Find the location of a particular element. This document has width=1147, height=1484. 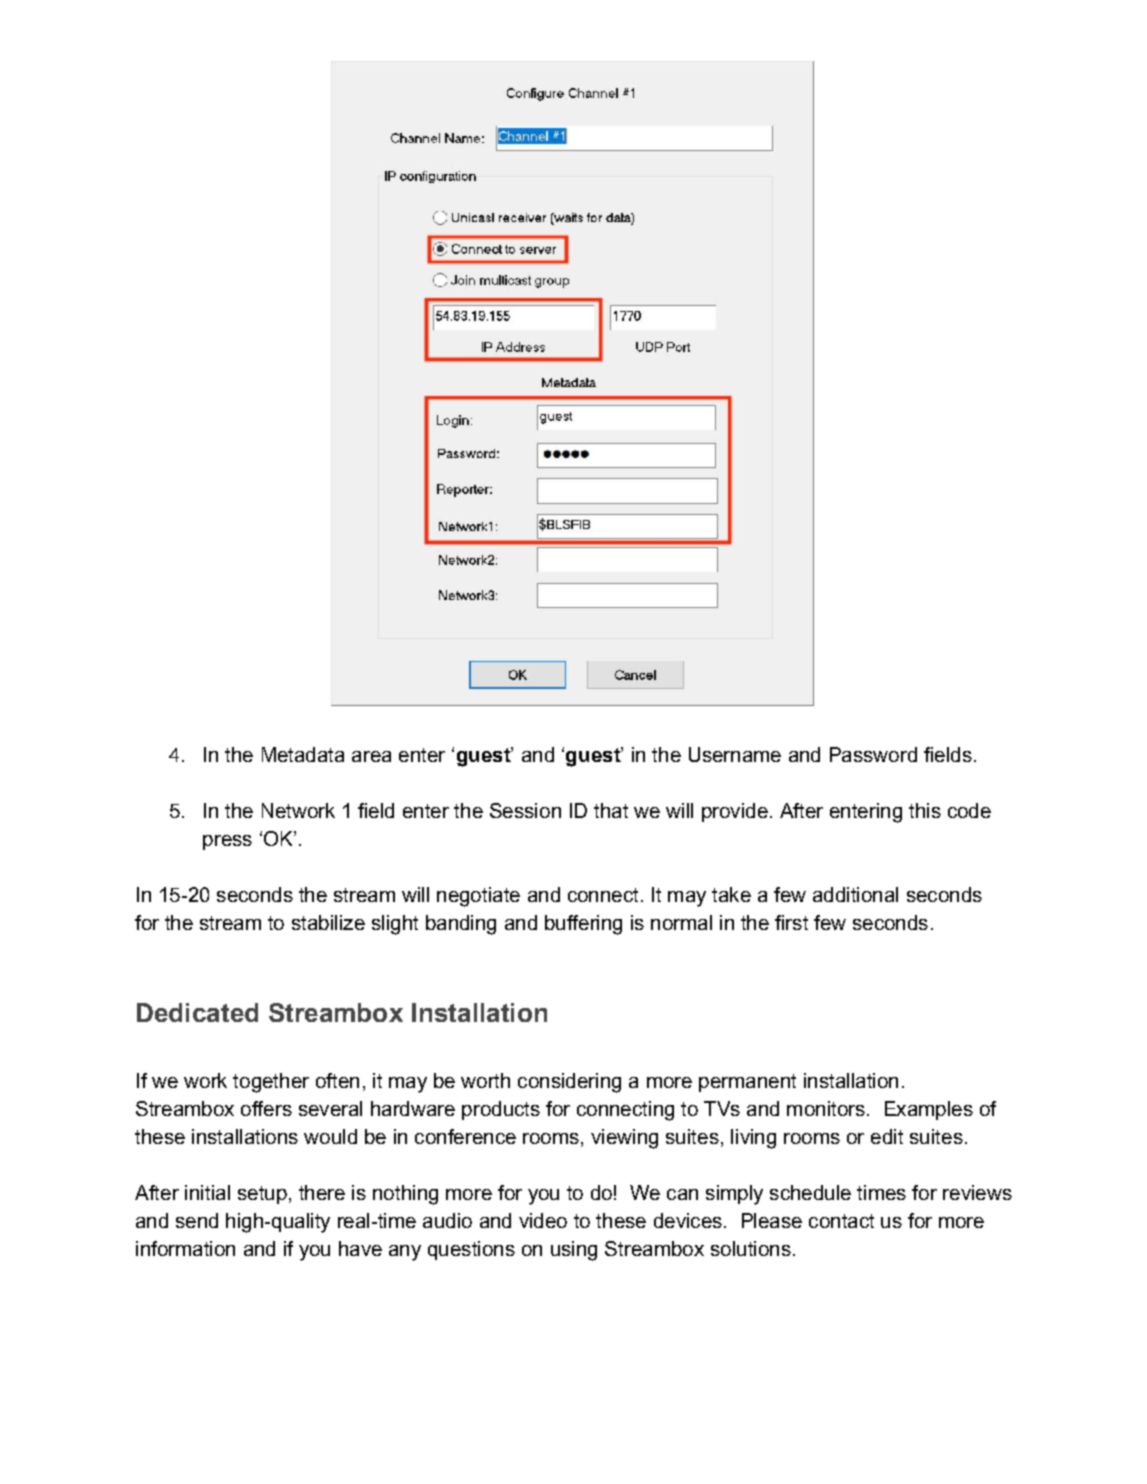

Dedicated is located at coordinates (197, 1012).
